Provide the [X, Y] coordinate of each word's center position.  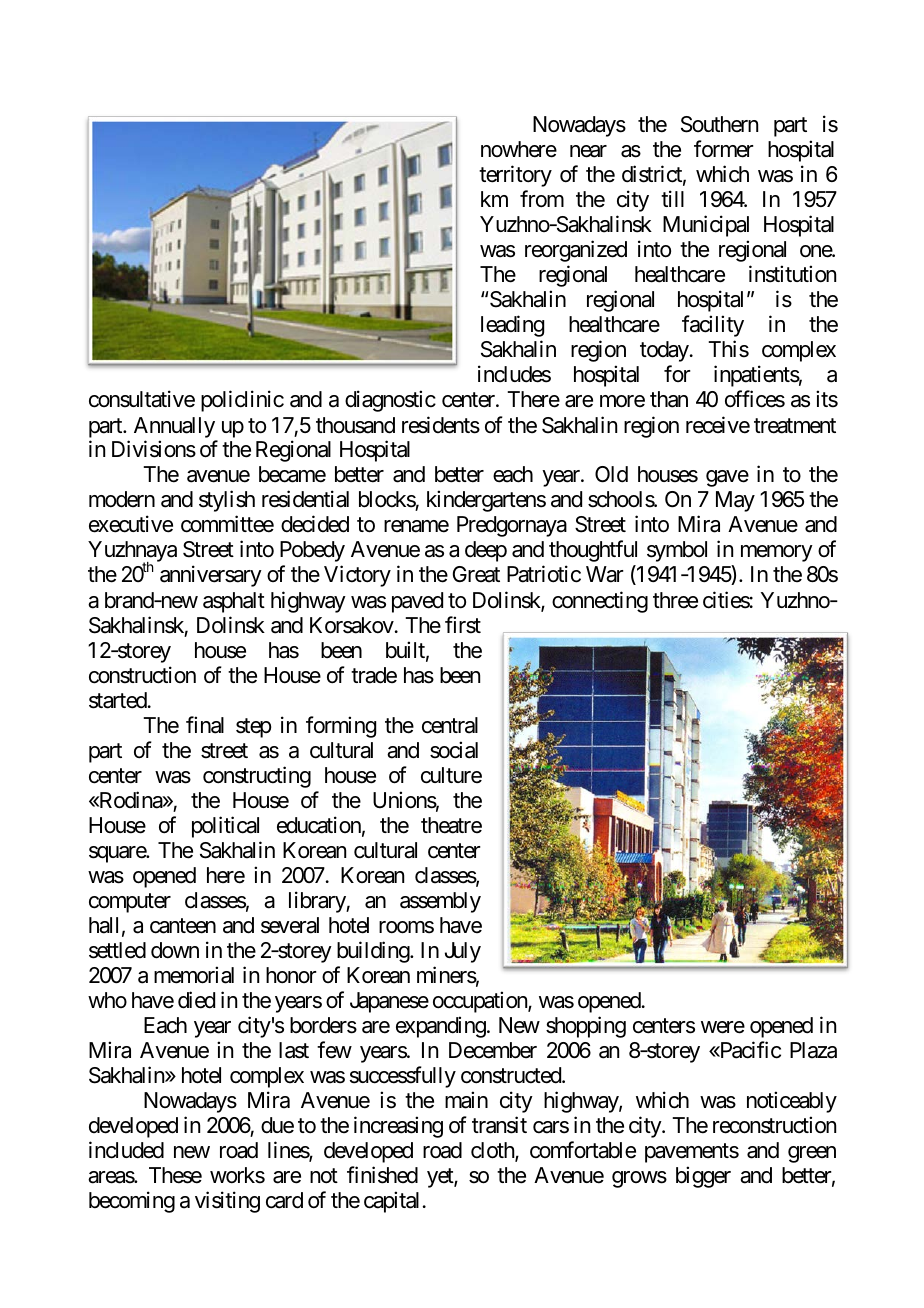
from [542, 199]
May [735, 501]
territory [515, 176]
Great [476, 574]
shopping [586, 1027]
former [724, 149]
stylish [227, 501]
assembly [440, 902]
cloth [493, 1151]
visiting [227, 1202]
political [225, 827]
